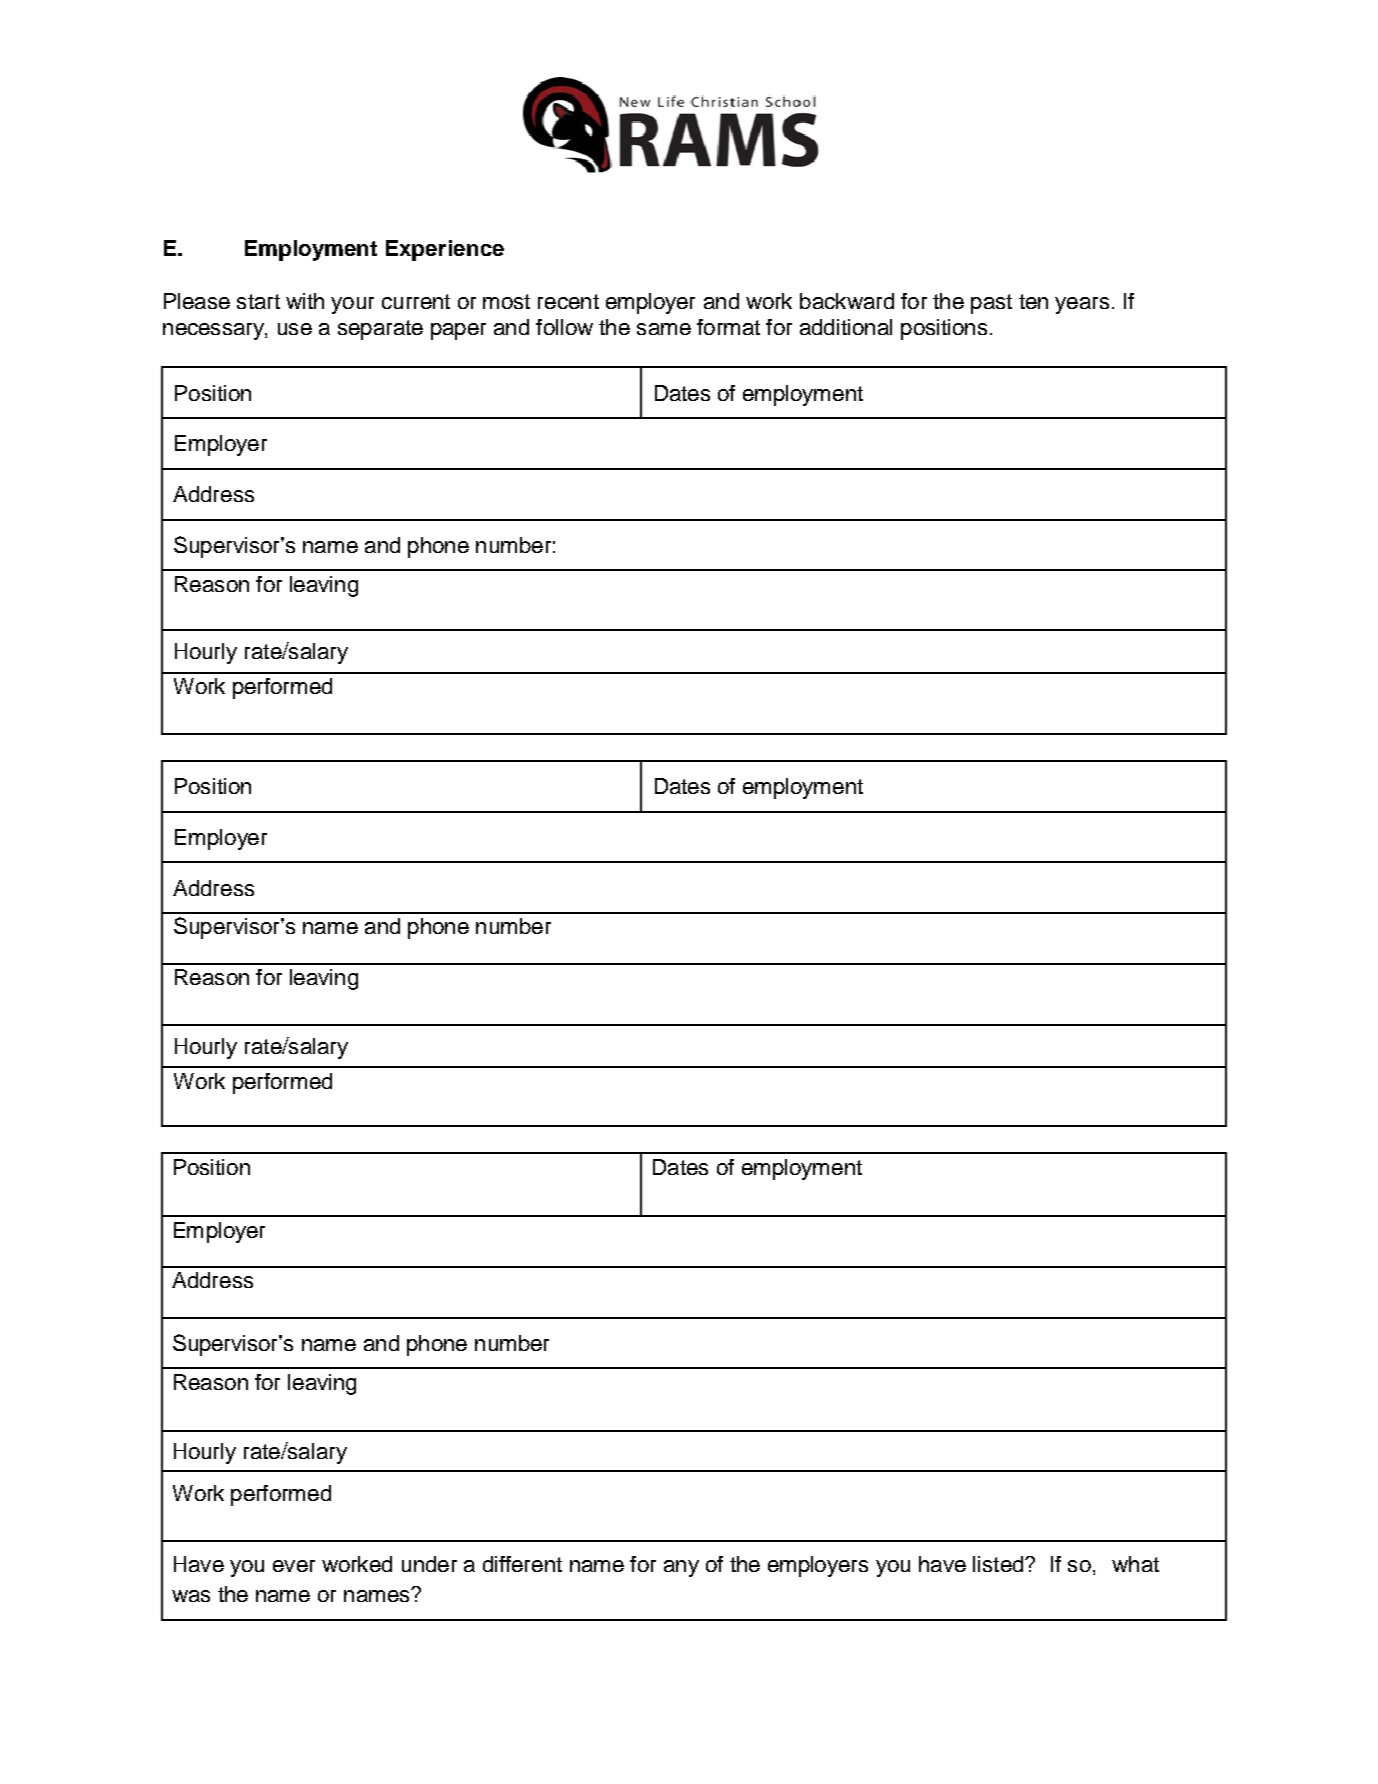  What do you see at coordinates (681, 1568) in the screenshot?
I see `any` at bounding box center [681, 1568].
